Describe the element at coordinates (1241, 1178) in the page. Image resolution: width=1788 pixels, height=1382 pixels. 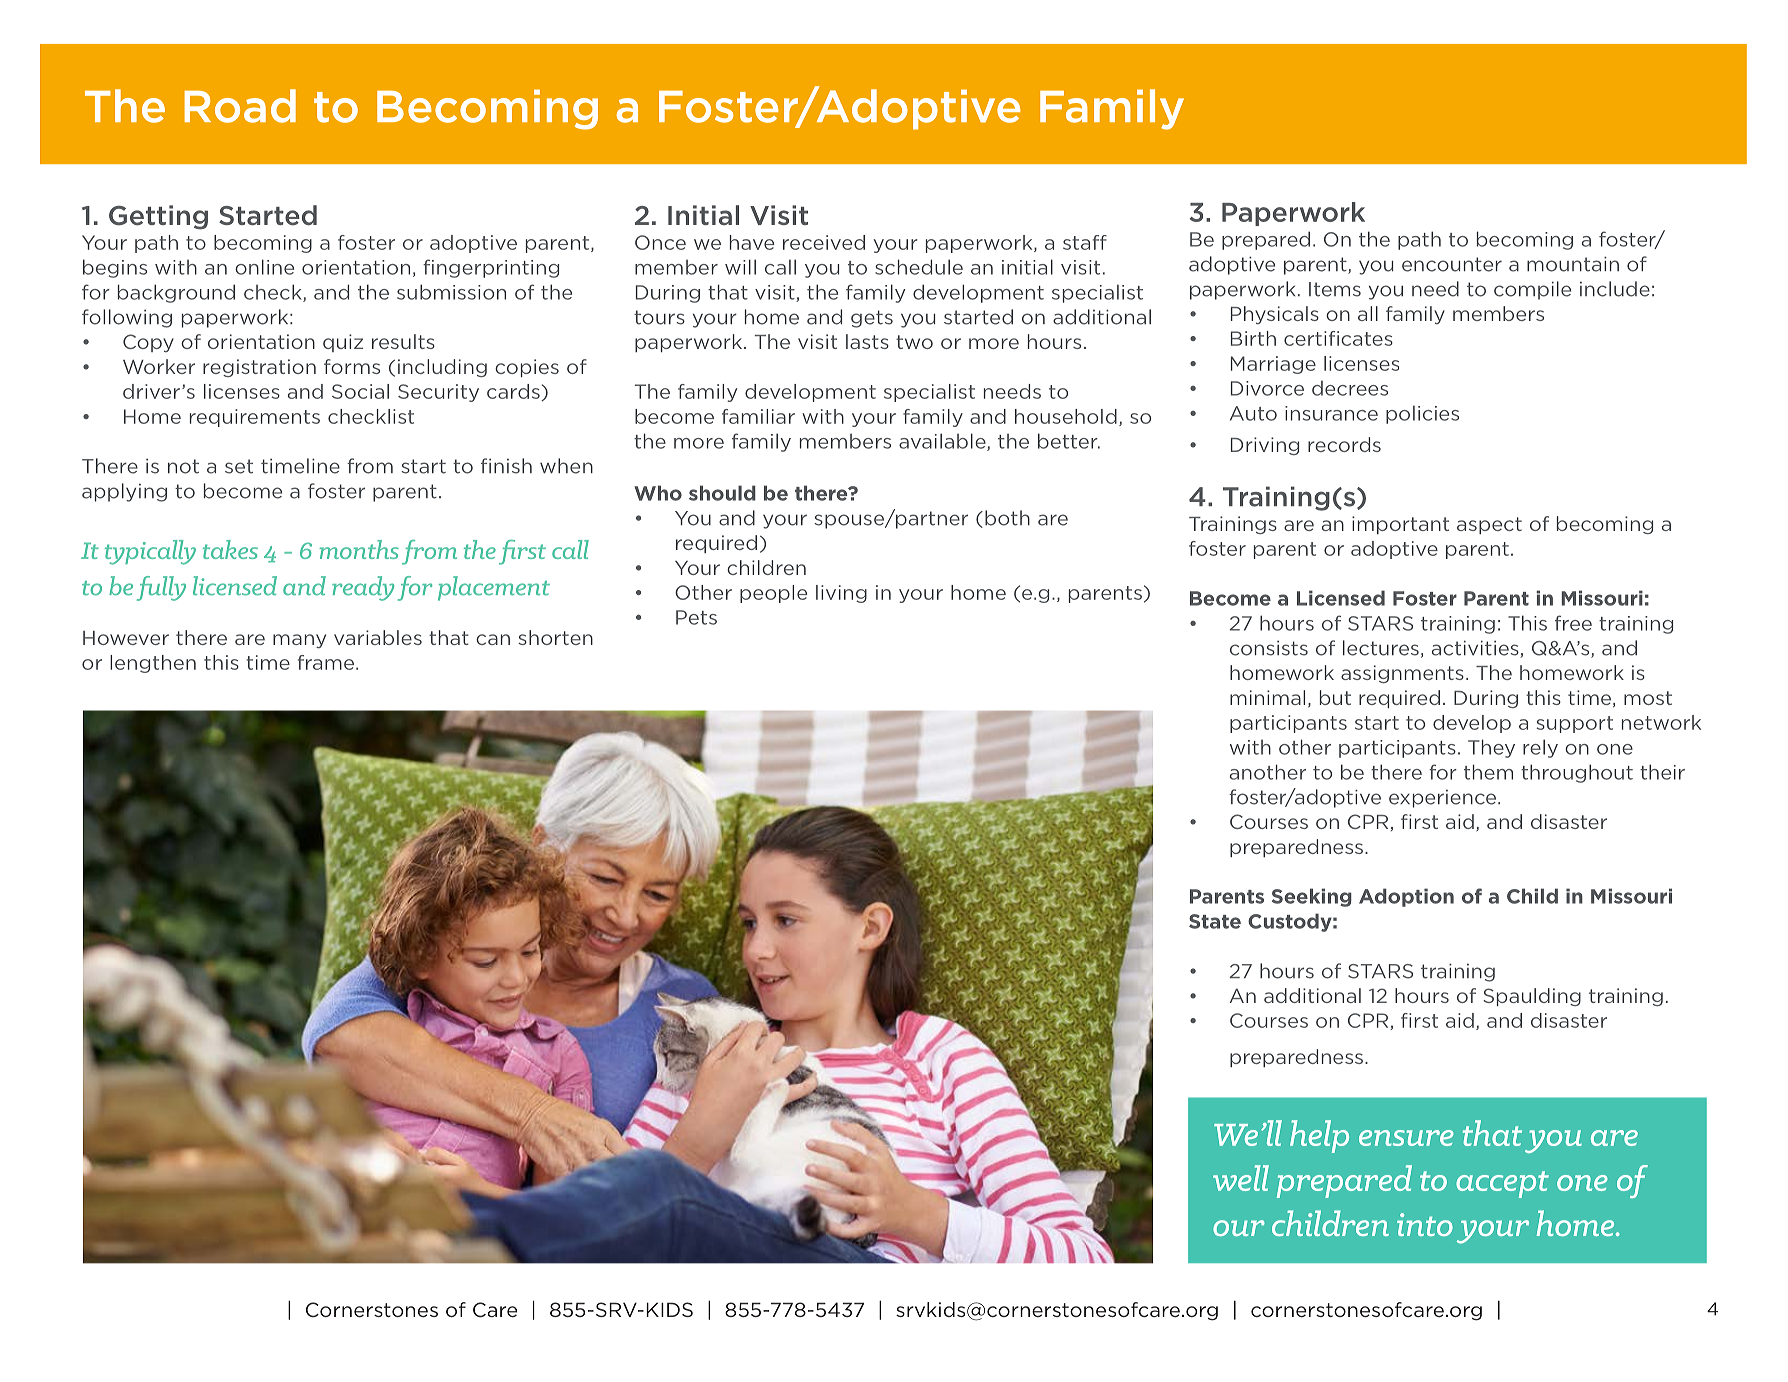
I see `well` at that location.
